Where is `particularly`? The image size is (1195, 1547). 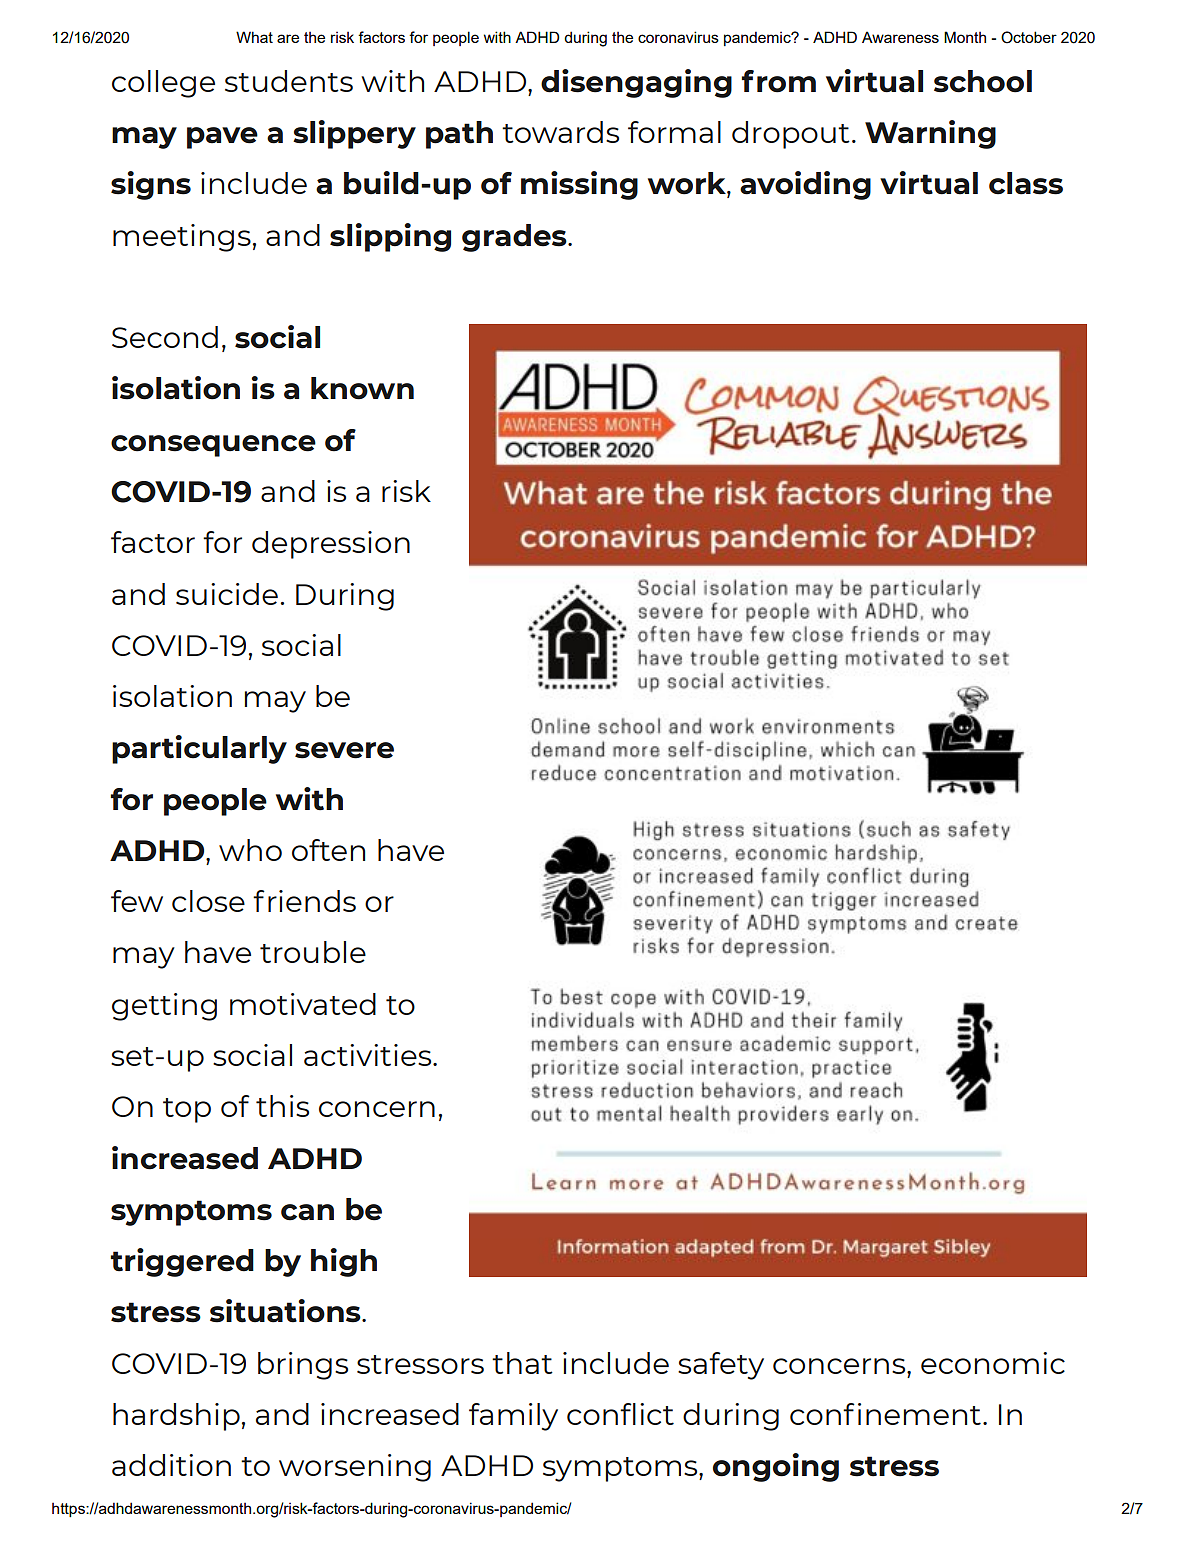
particularly is located at coordinates (199, 749).
